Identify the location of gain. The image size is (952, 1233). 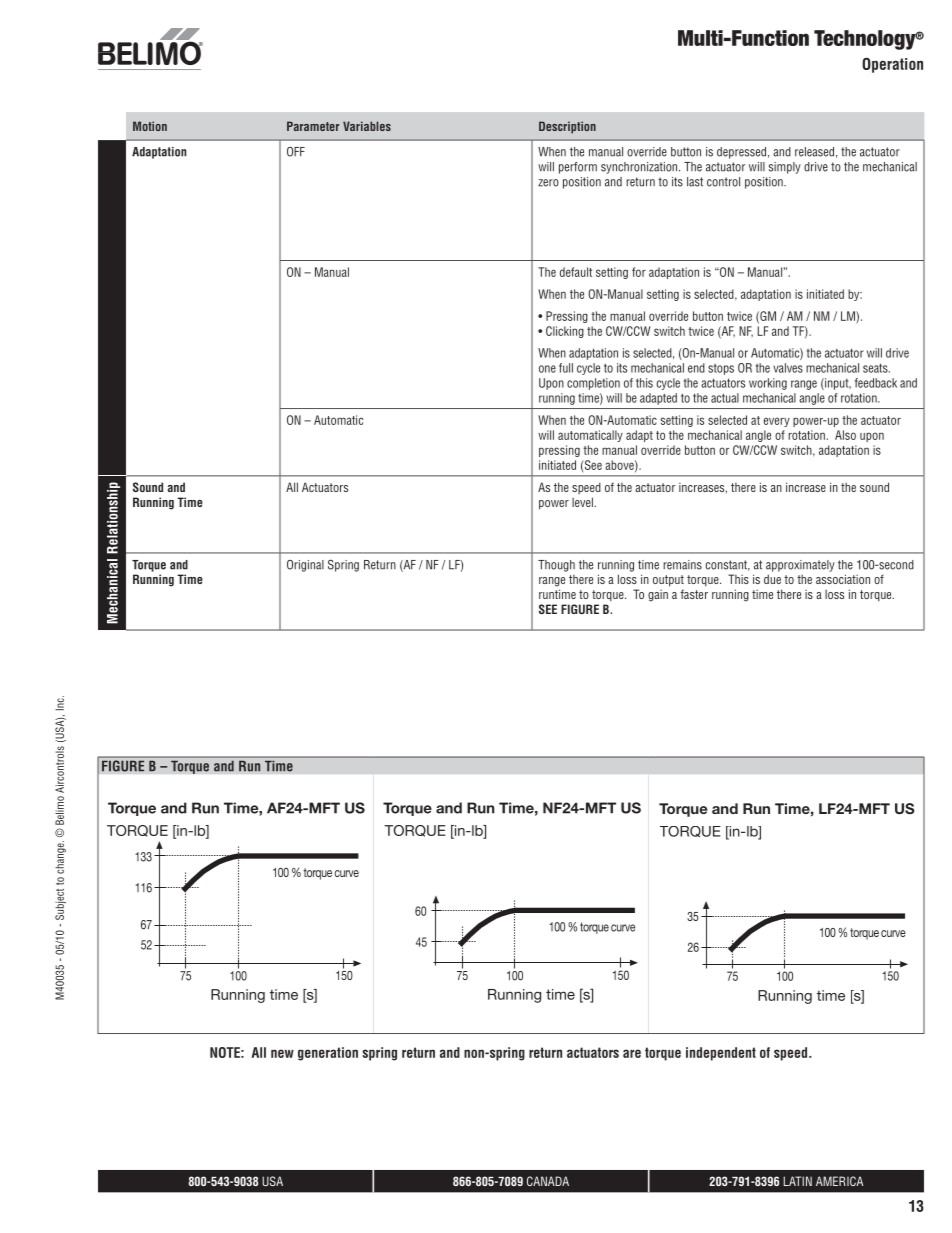
(658, 596).
